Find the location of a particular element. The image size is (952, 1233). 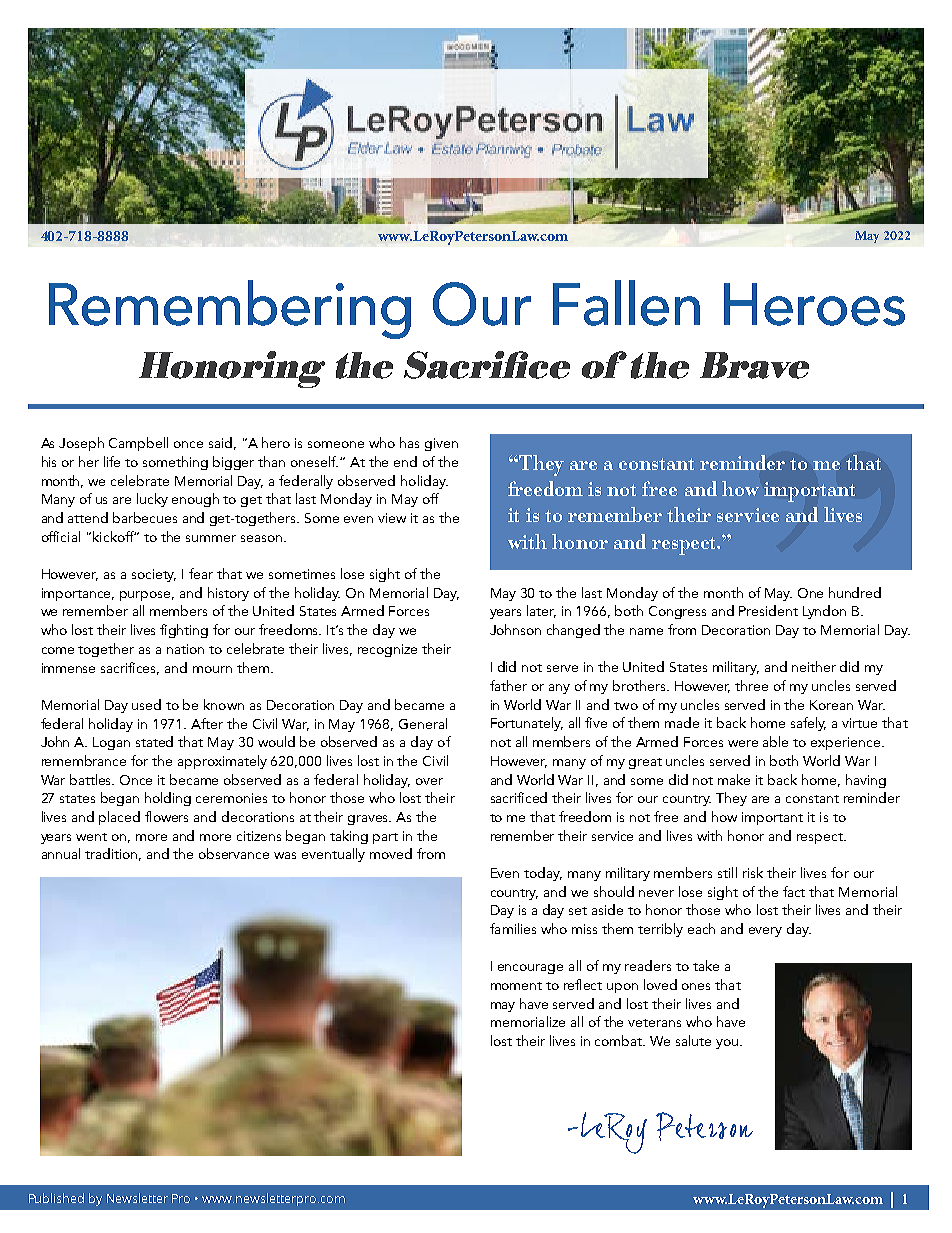

Published is located at coordinates (56, 1198).
